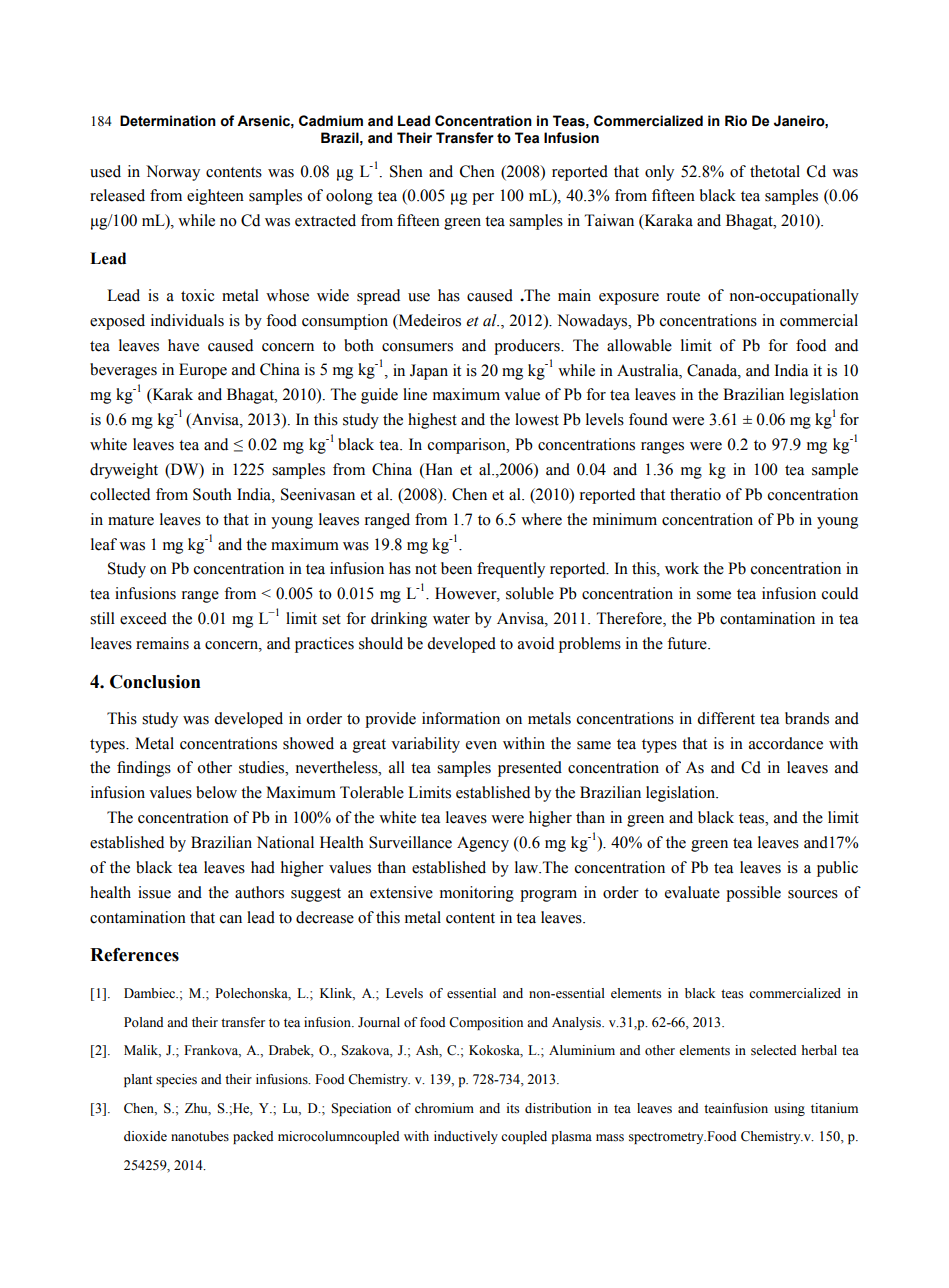  Describe the element at coordinates (736, 121) in the document. I see `Rio` at that location.
